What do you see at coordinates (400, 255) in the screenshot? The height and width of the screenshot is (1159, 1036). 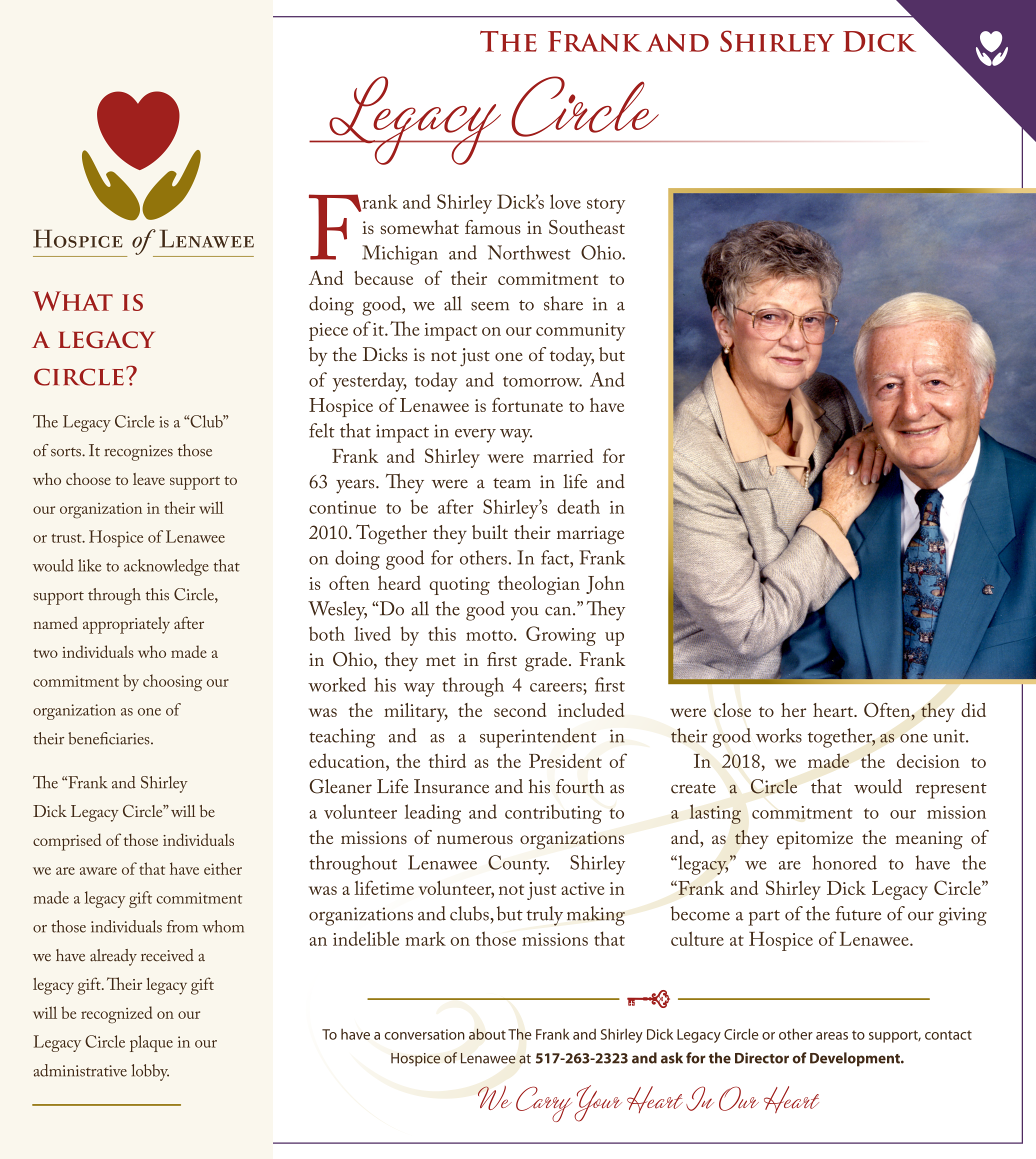 I see `Michigan` at bounding box center [400, 255].
